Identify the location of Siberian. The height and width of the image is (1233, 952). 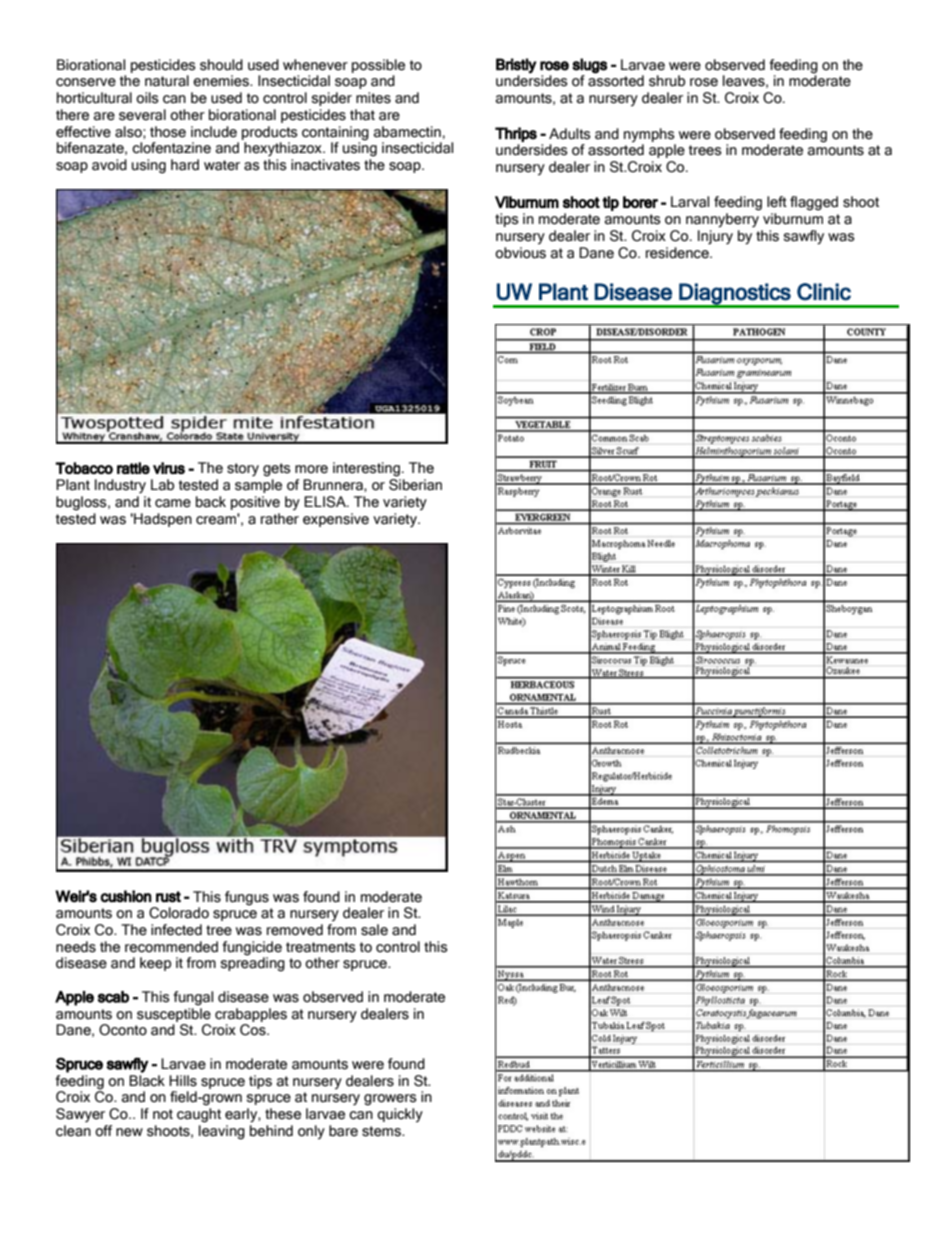
(415, 485).
